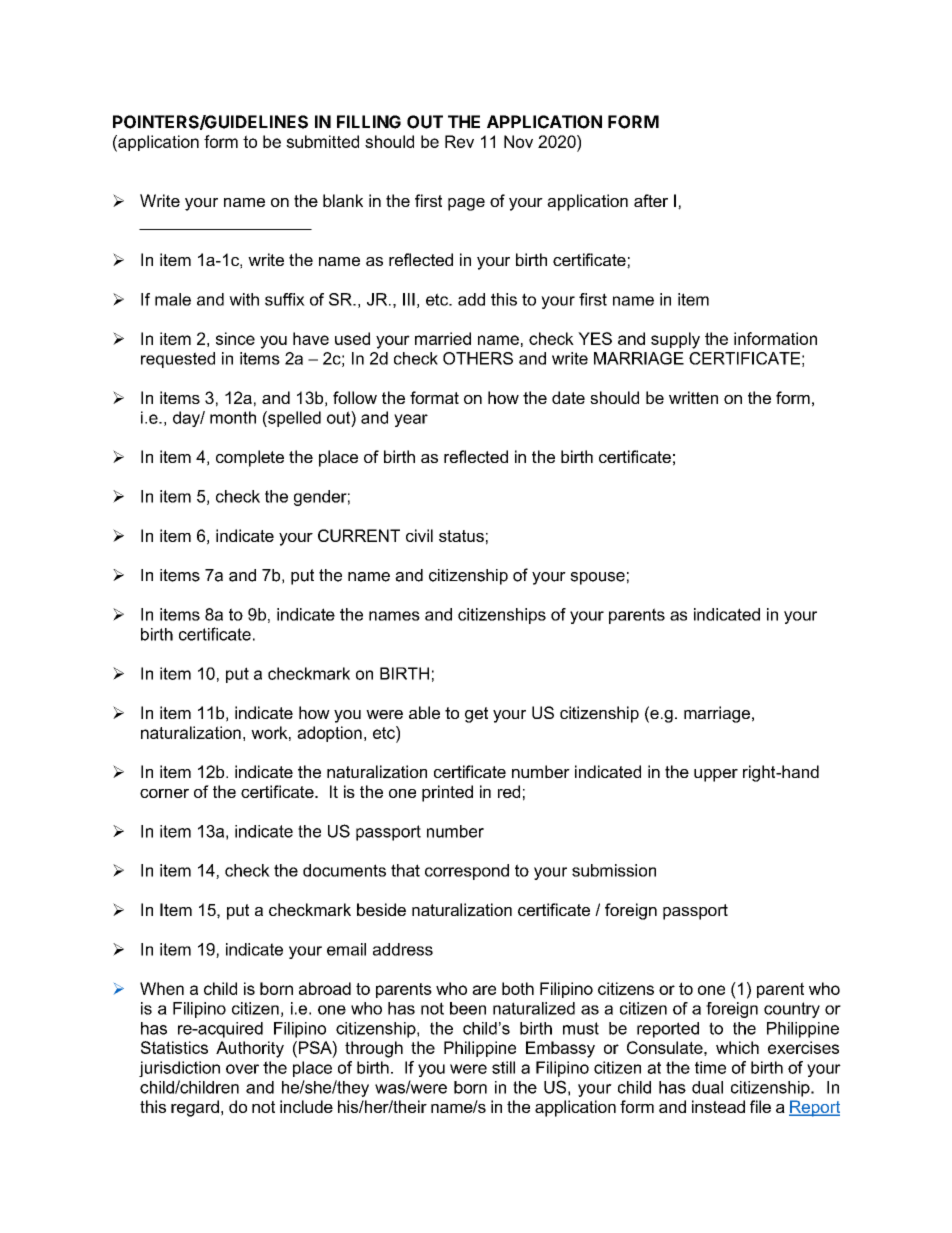 This screenshot has width=952, height=1233. I want to click on still, so click(503, 1067).
